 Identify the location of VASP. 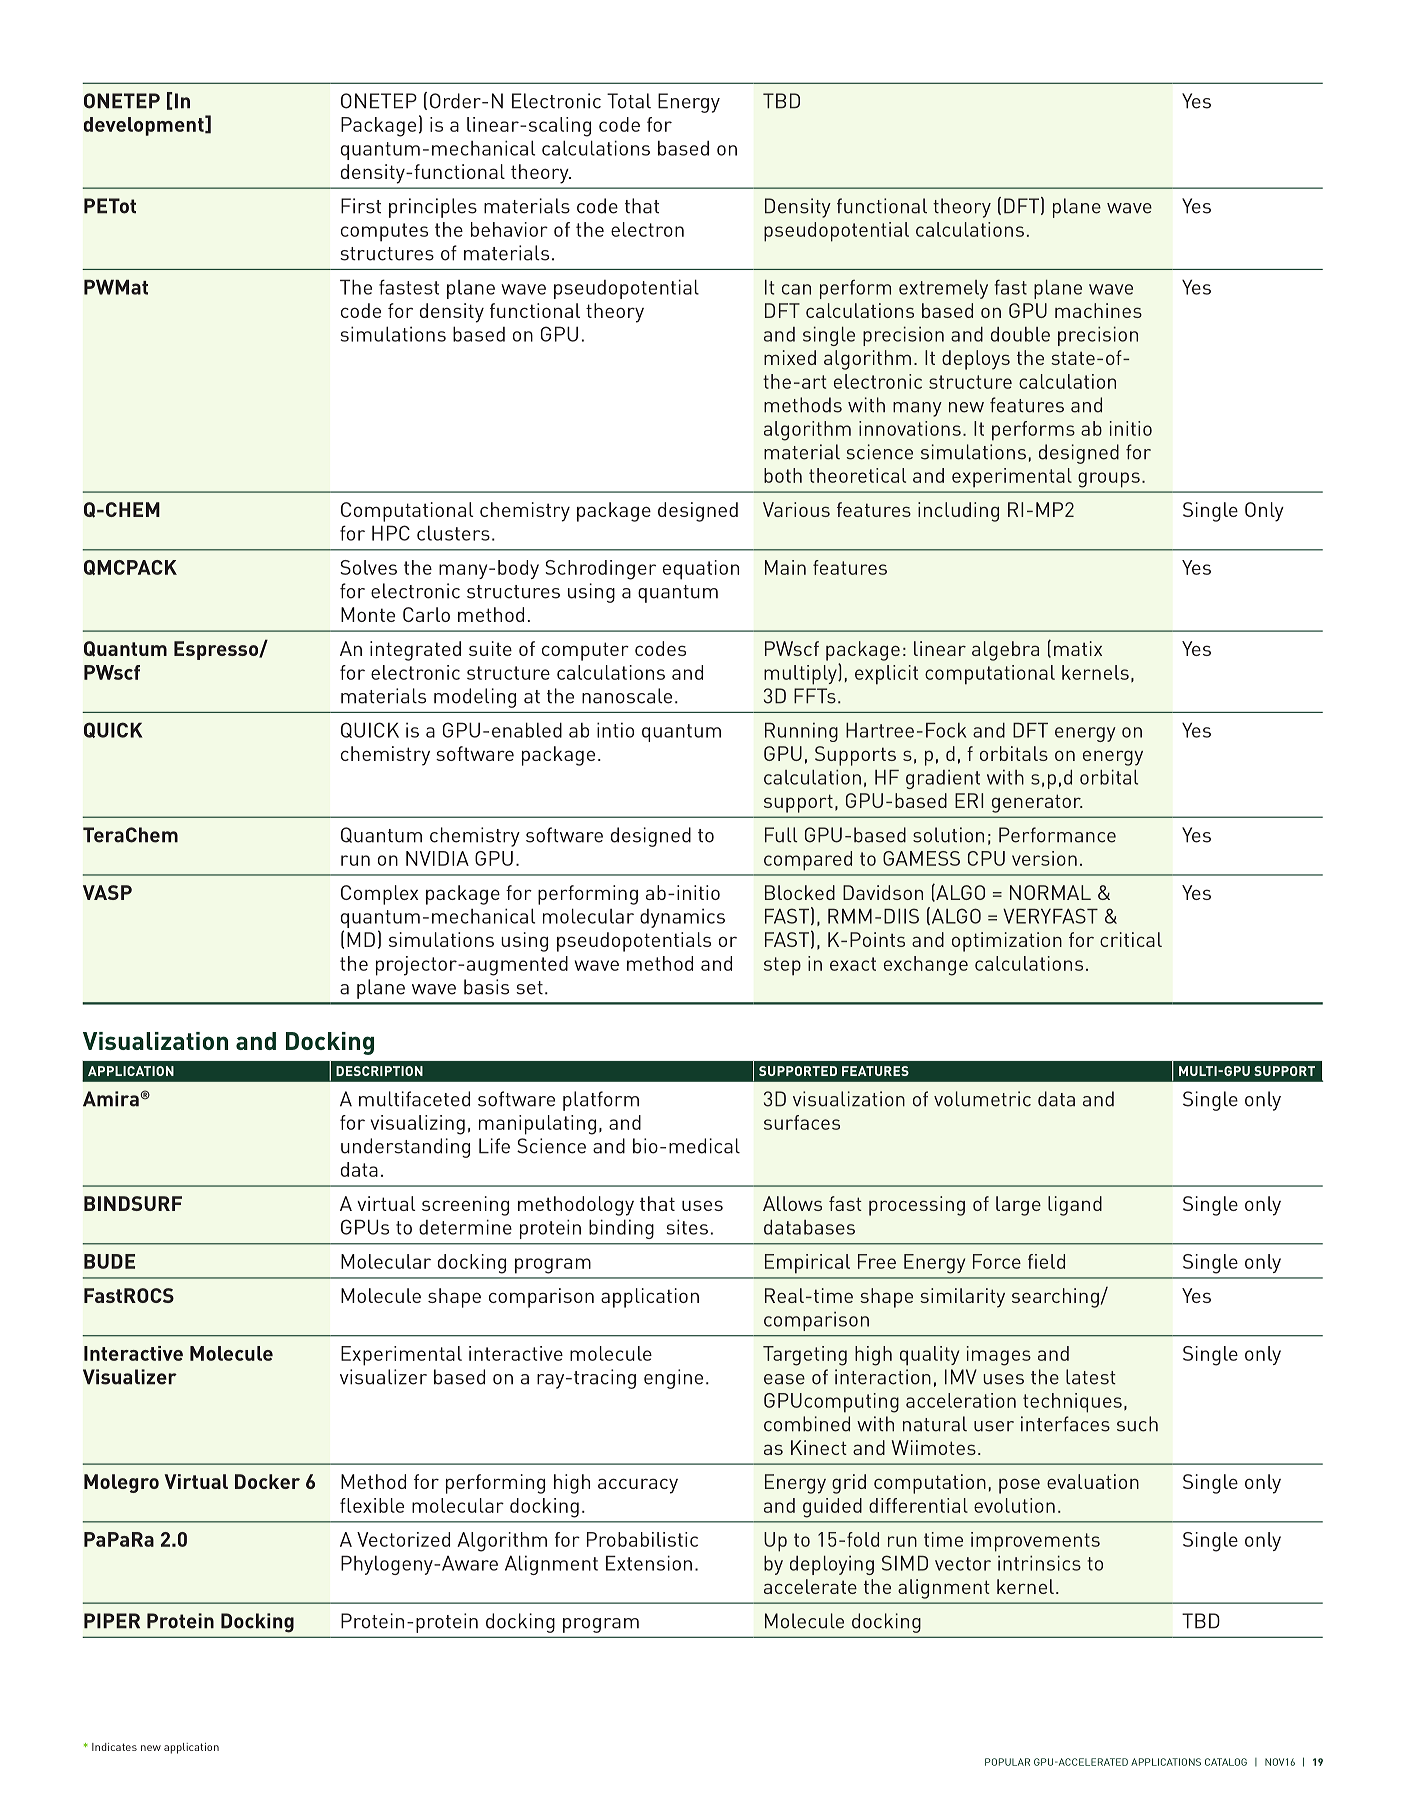
(107, 892).
